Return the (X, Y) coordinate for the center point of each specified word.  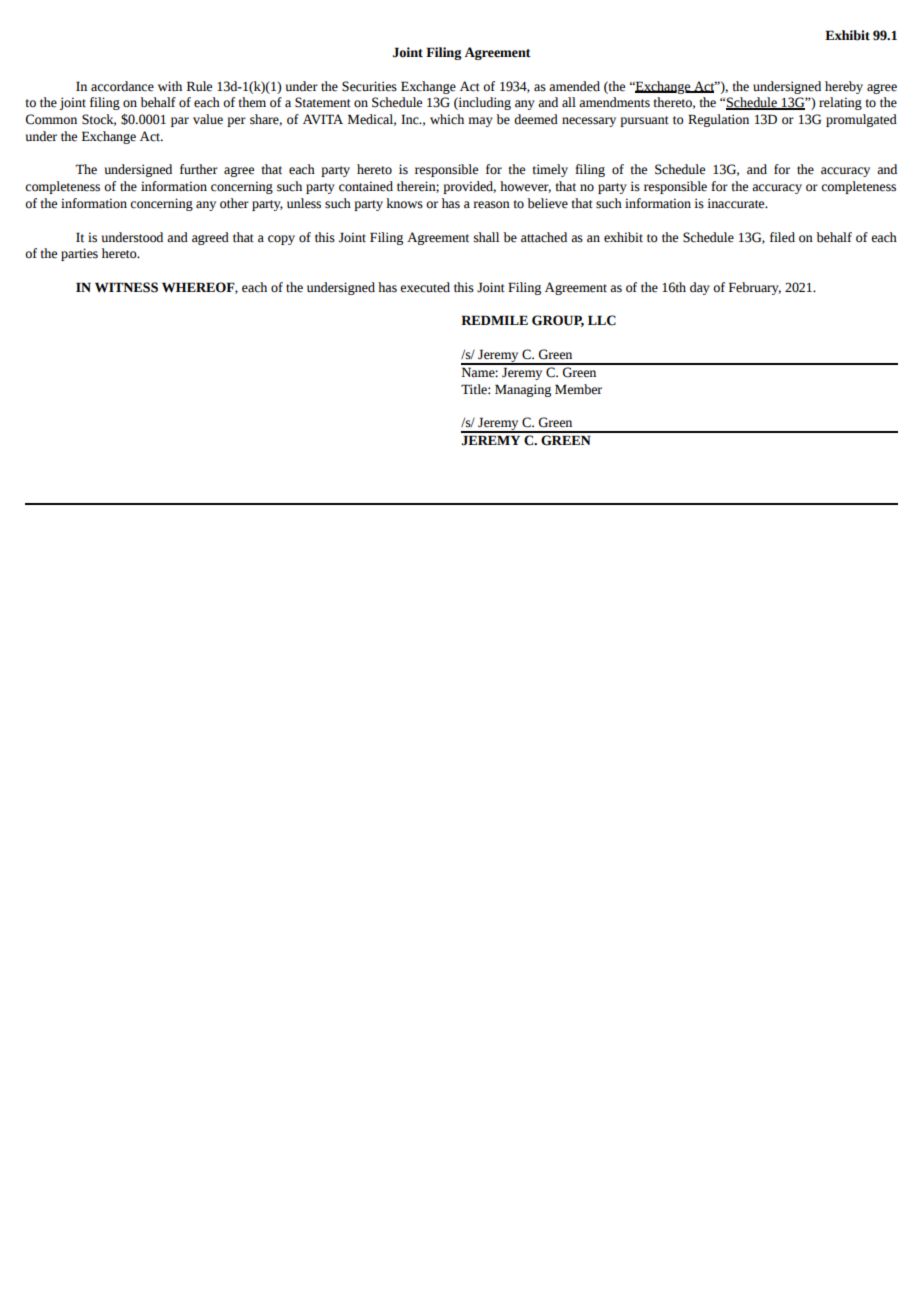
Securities (369, 86)
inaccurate (737, 203)
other (234, 203)
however (525, 187)
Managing (523, 390)
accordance (122, 86)
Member (578, 389)
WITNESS (126, 287)
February (755, 288)
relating (840, 103)
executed (425, 287)
